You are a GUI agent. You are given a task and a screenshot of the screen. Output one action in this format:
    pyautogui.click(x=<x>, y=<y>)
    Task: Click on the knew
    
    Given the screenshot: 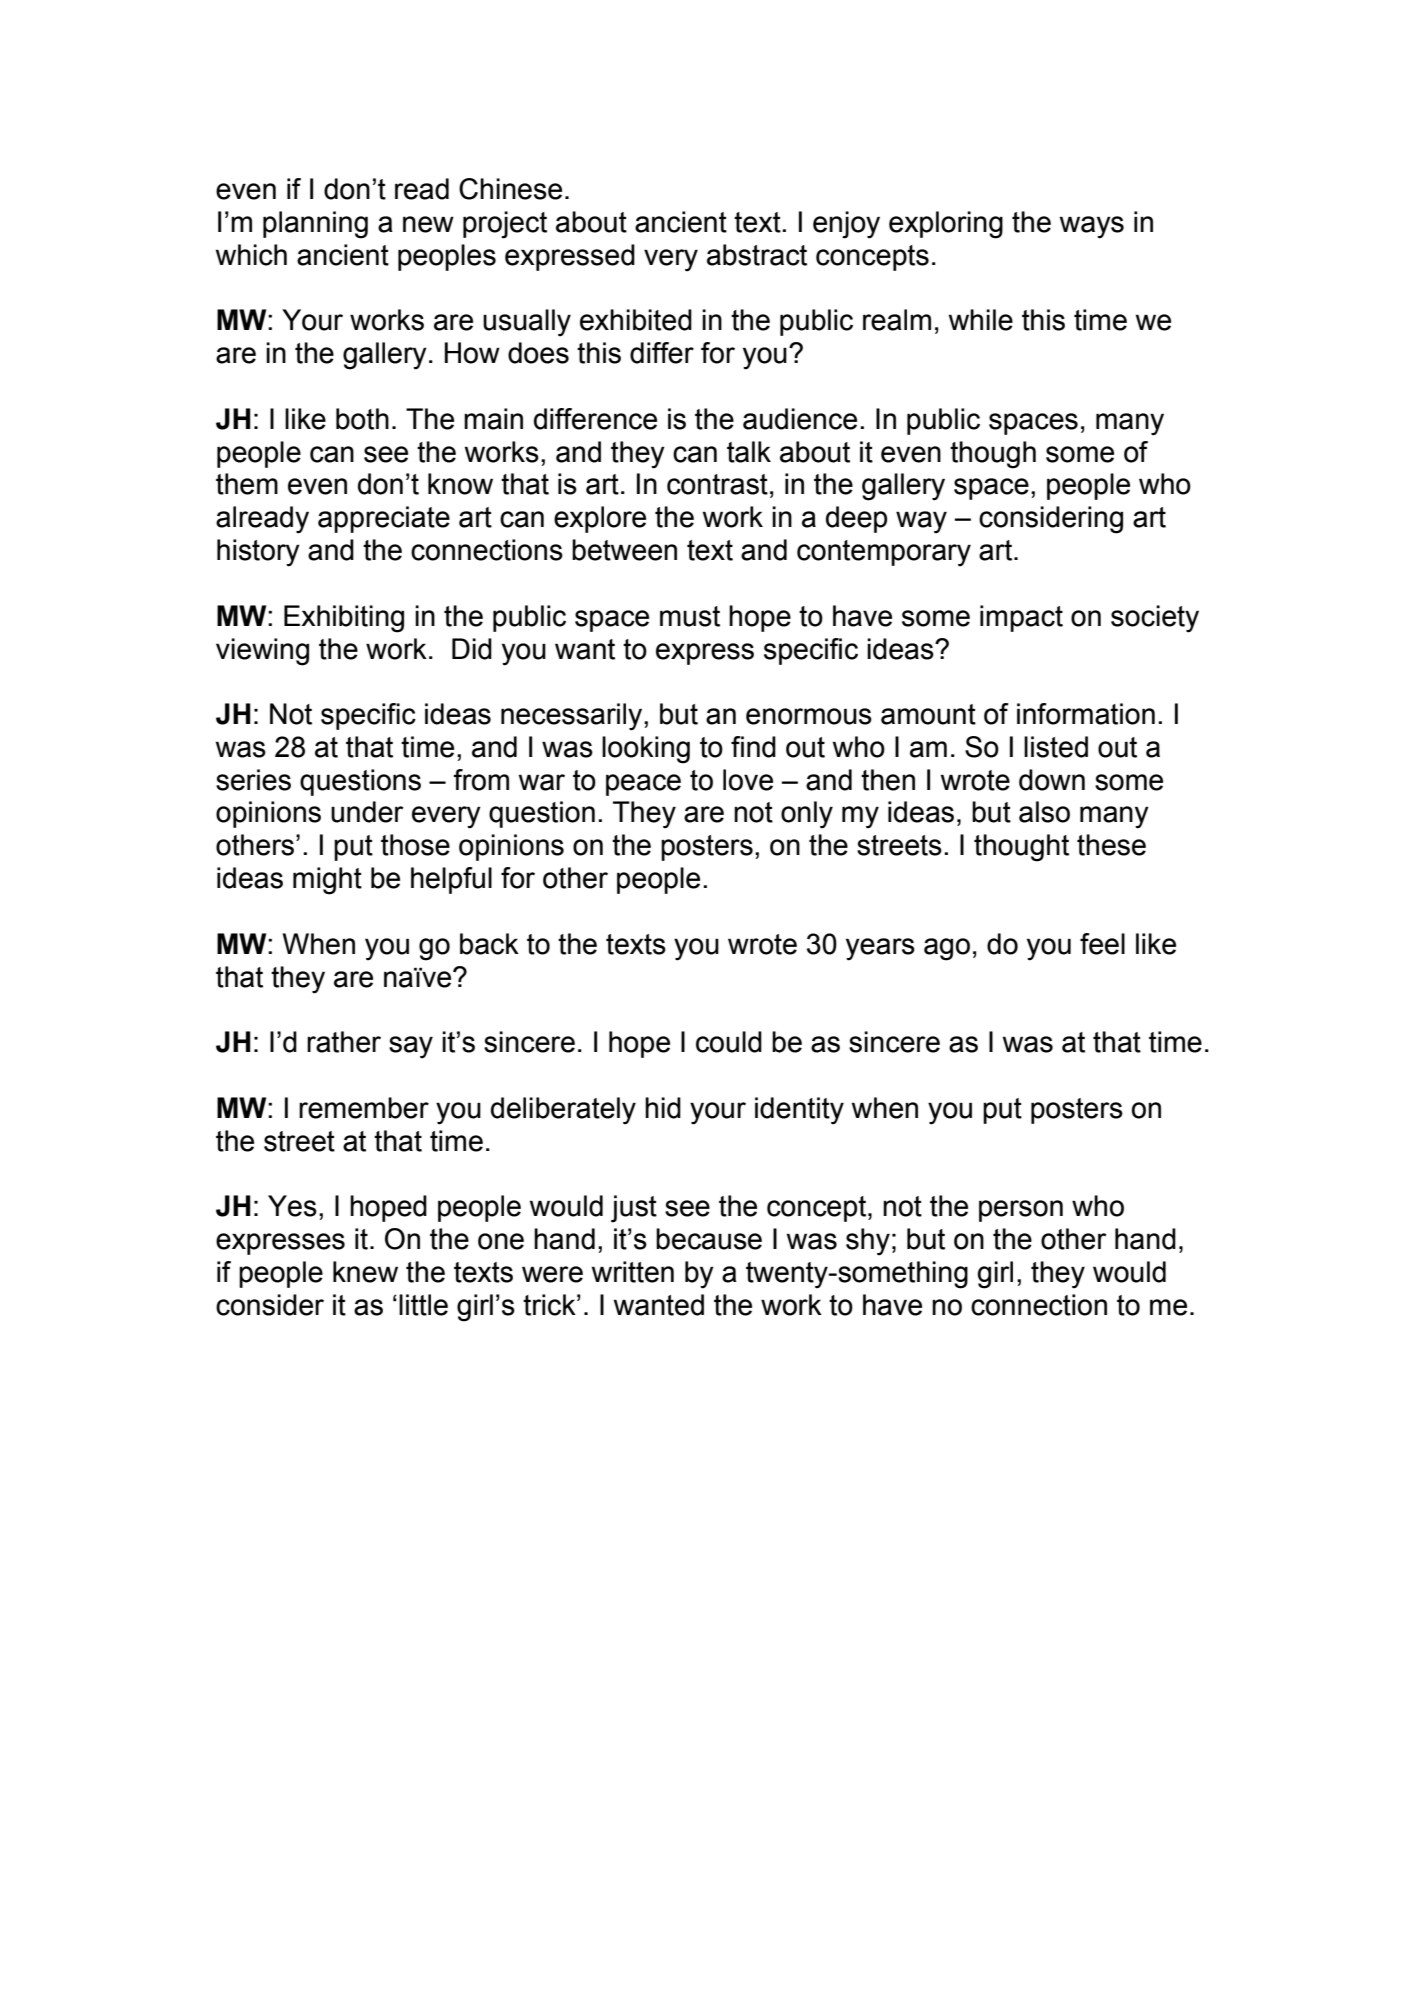 What is the action you would take?
    pyautogui.click(x=365, y=1272)
